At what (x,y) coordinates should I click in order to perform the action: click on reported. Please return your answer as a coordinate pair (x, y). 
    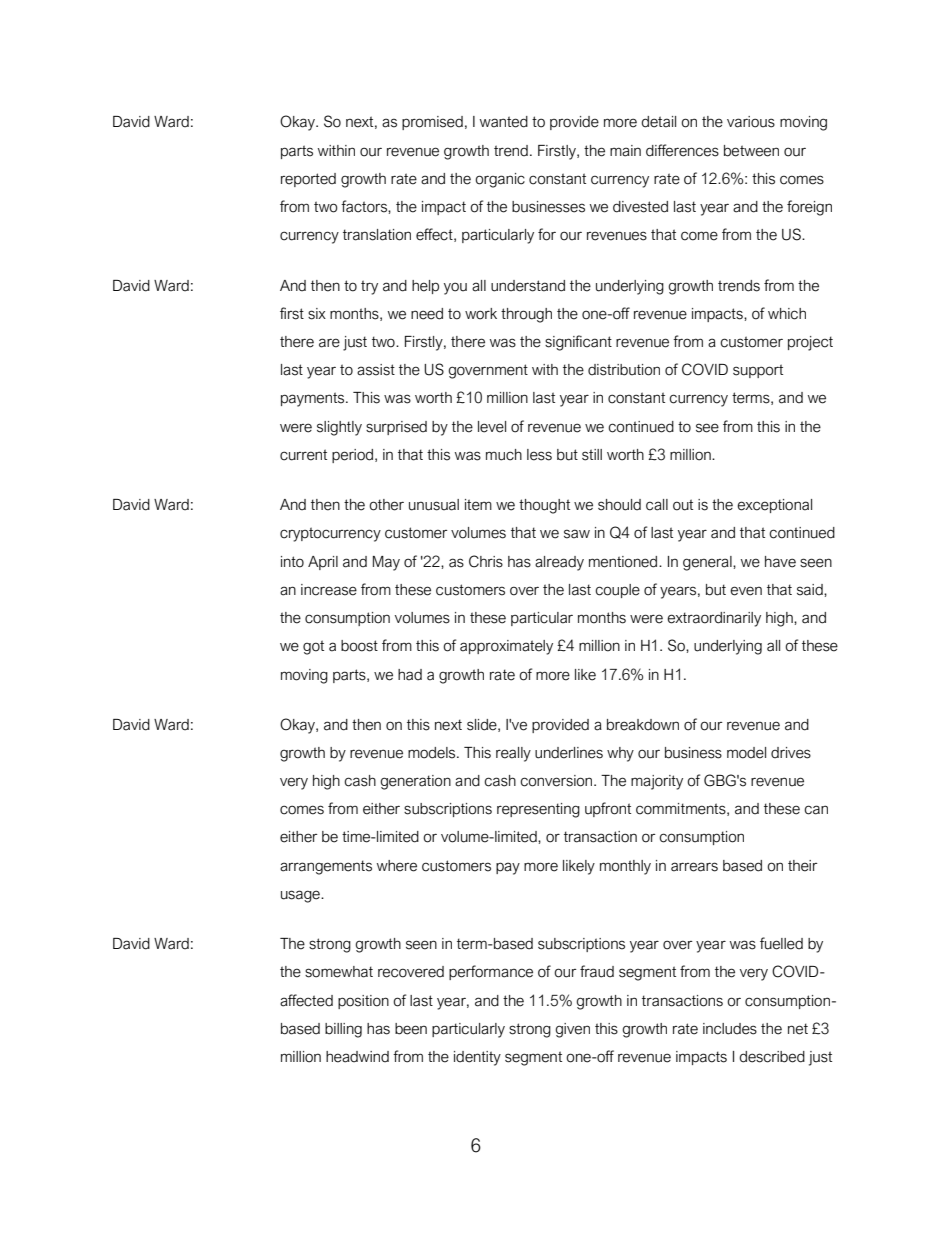
    Looking at the image, I should click on (308, 180).
